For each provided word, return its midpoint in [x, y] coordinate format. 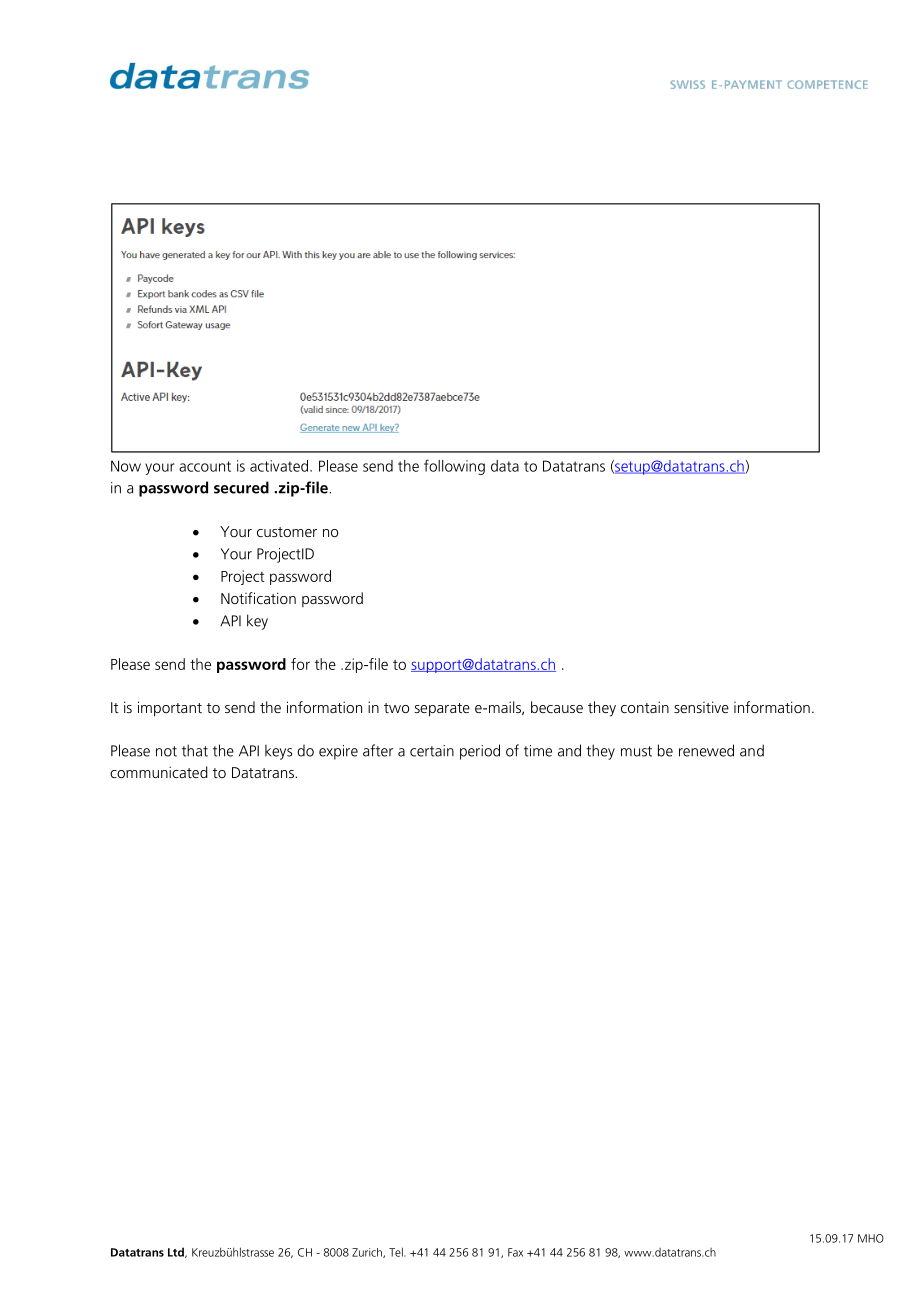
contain [645, 707]
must [636, 751]
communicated [159, 772]
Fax [515, 1252]
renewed [706, 750]
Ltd [177, 1252]
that [195, 750]
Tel [397, 1252]
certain [432, 751]
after [378, 750]
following [454, 467]
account [205, 466]
